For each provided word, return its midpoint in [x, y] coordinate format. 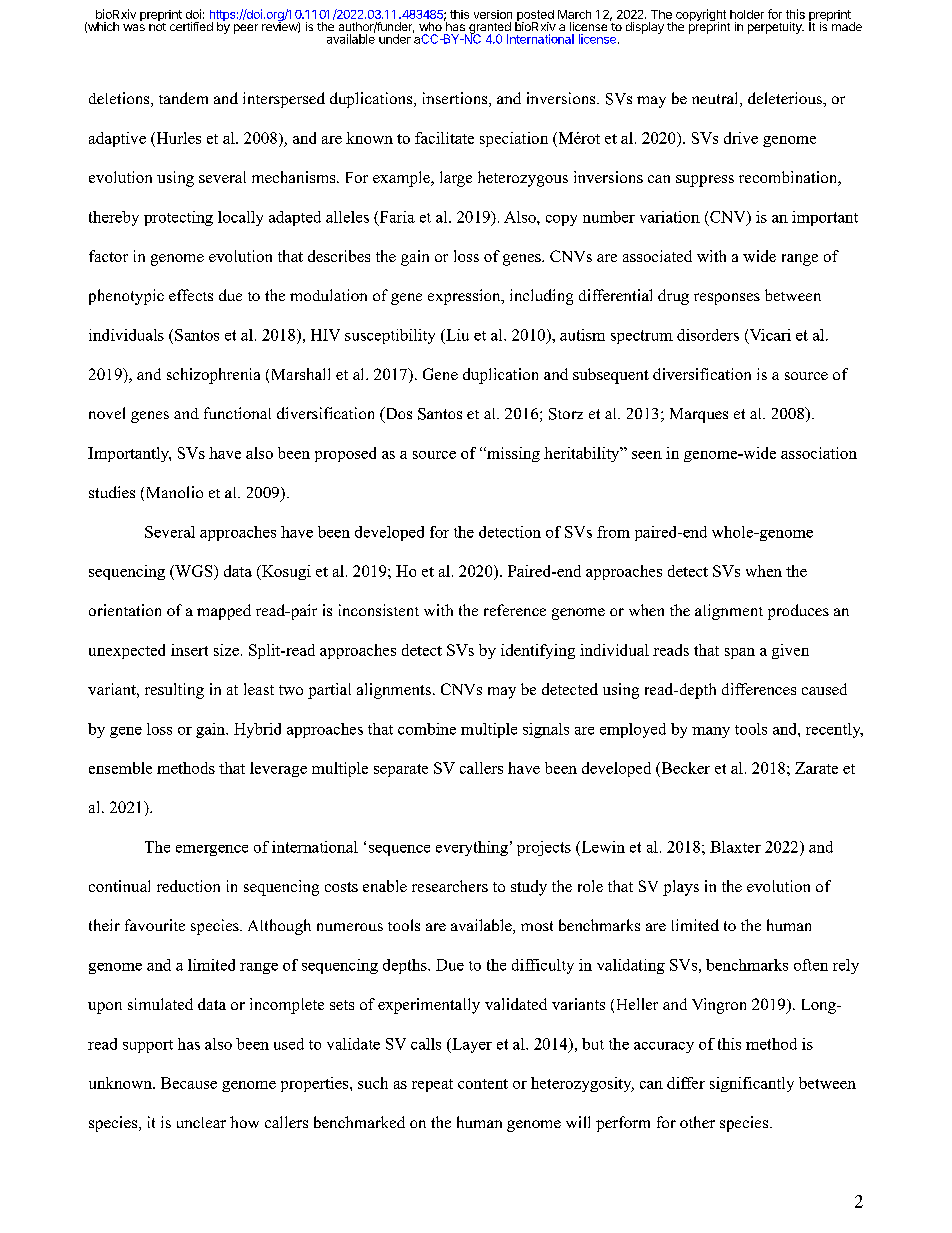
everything [472, 848]
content [483, 1084]
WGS [194, 572]
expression [465, 297]
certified [191, 26]
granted [490, 29]
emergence [212, 850]
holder [747, 14]
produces [798, 612]
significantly [752, 1084]
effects [191, 295]
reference [515, 610]
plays [681, 888]
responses [727, 299]
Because [189, 1083]
